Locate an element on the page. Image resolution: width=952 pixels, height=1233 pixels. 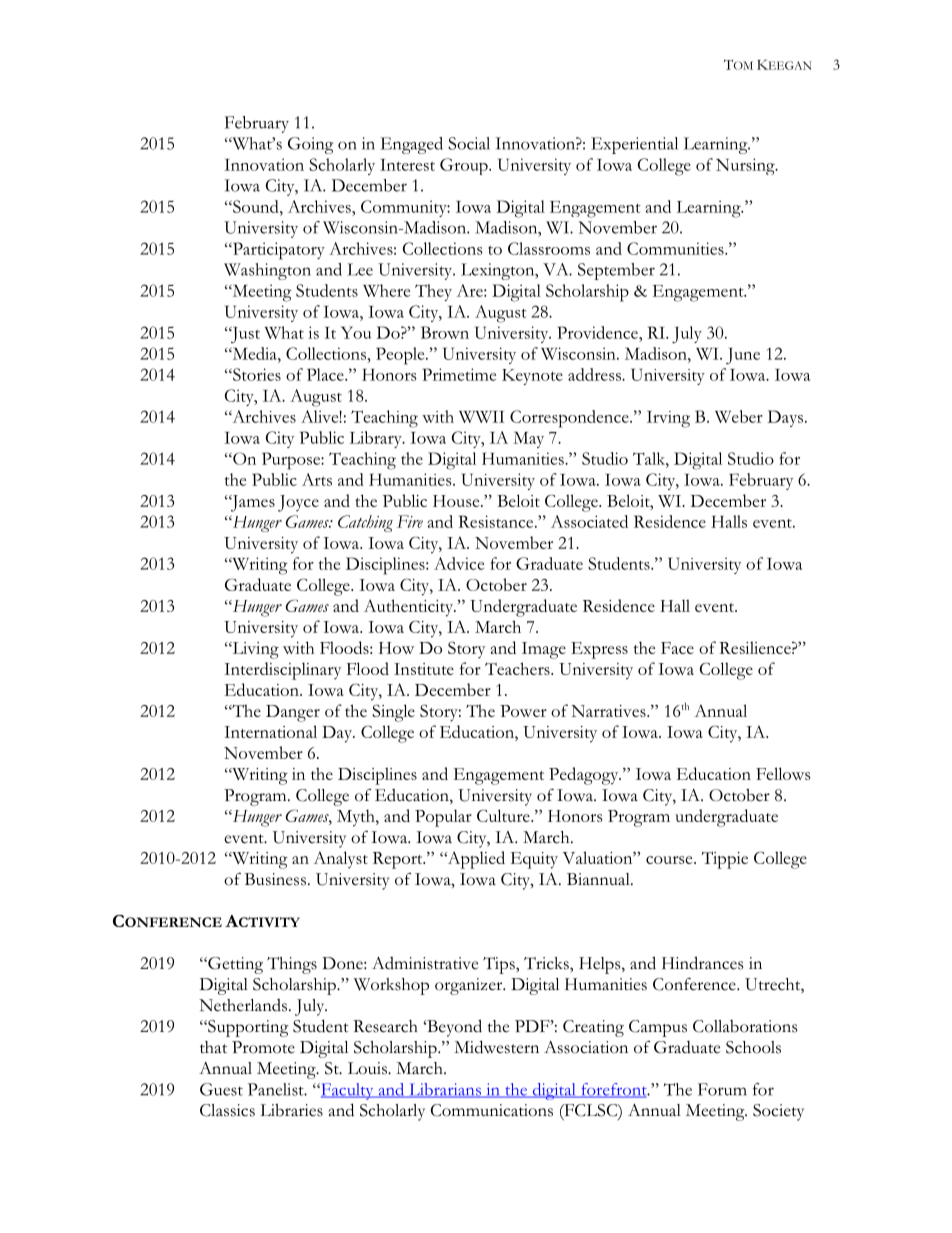
Libraries is located at coordinates (291, 1110).
